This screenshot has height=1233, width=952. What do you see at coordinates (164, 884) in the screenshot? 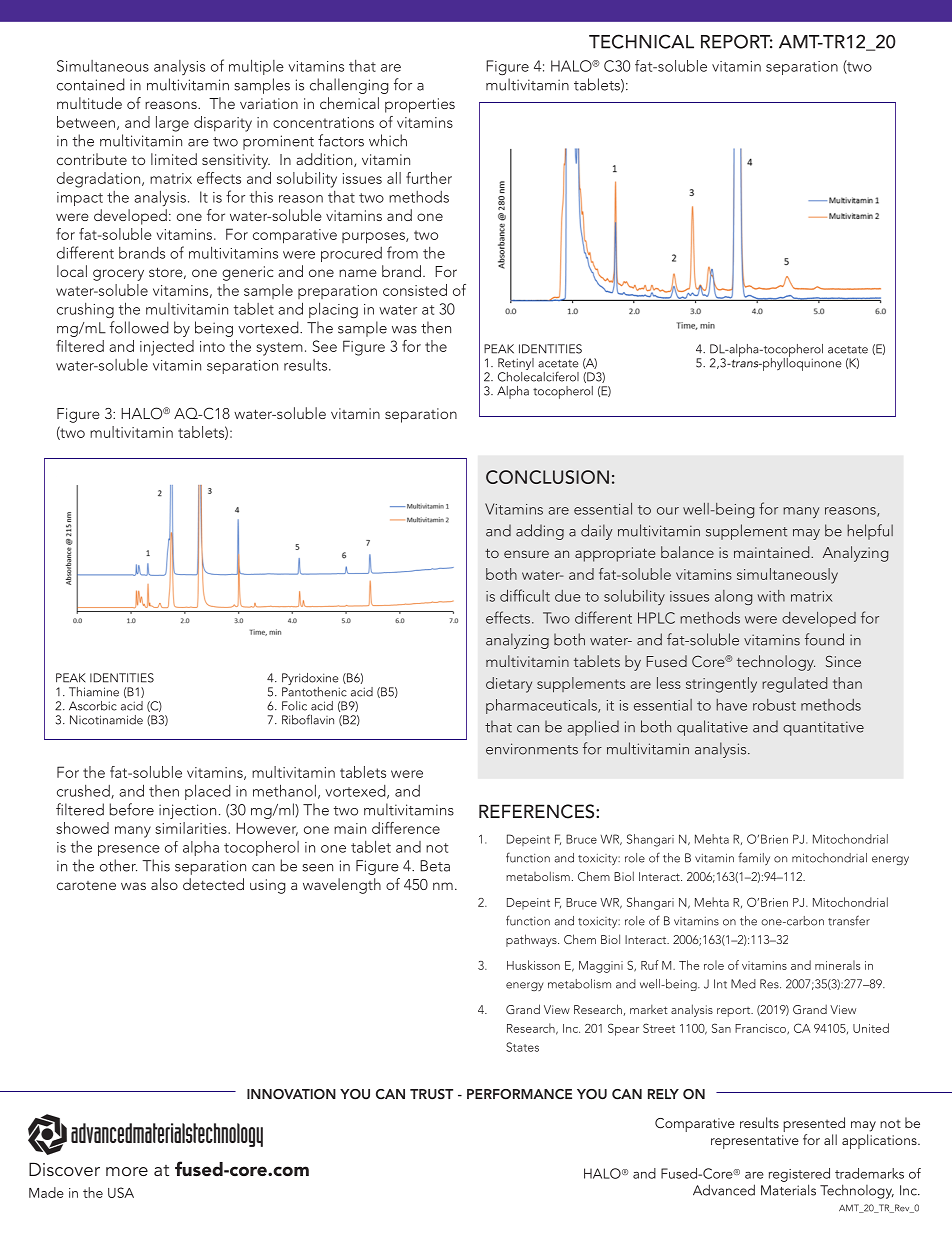
I see `also` at bounding box center [164, 884].
